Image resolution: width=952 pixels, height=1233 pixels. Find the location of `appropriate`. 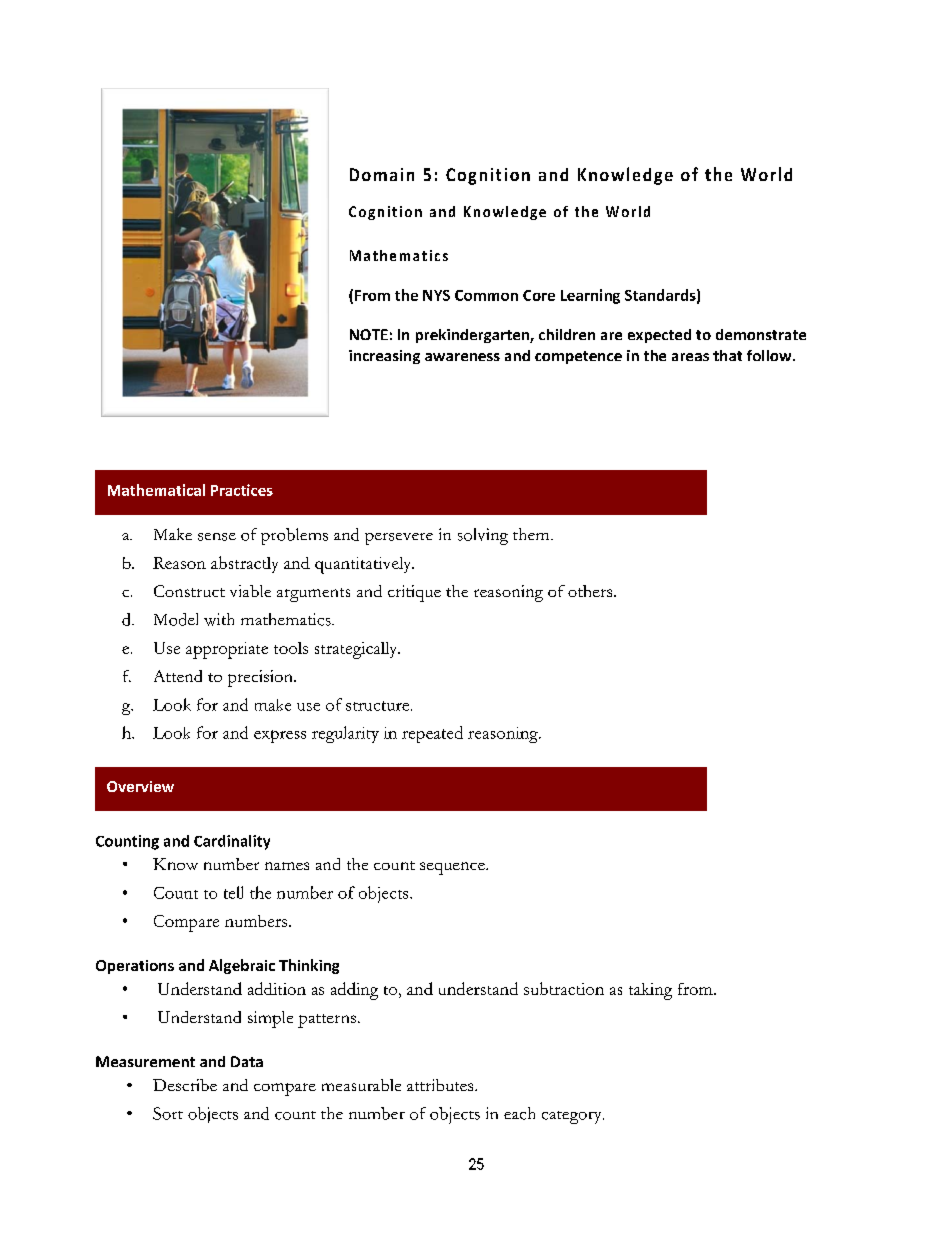

appropriate is located at coordinates (227, 650).
